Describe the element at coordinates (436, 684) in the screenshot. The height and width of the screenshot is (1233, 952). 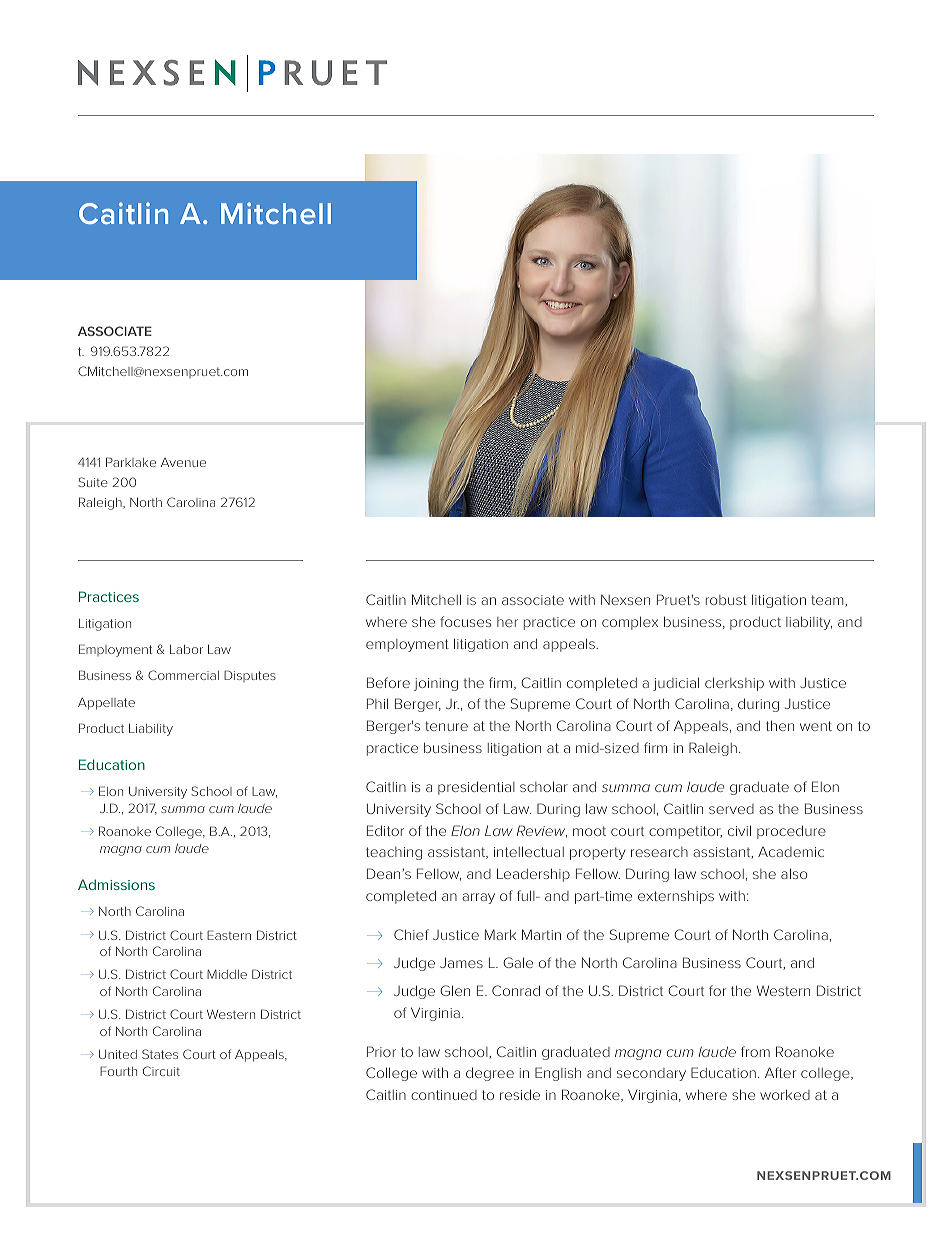
I see `joining` at that location.
